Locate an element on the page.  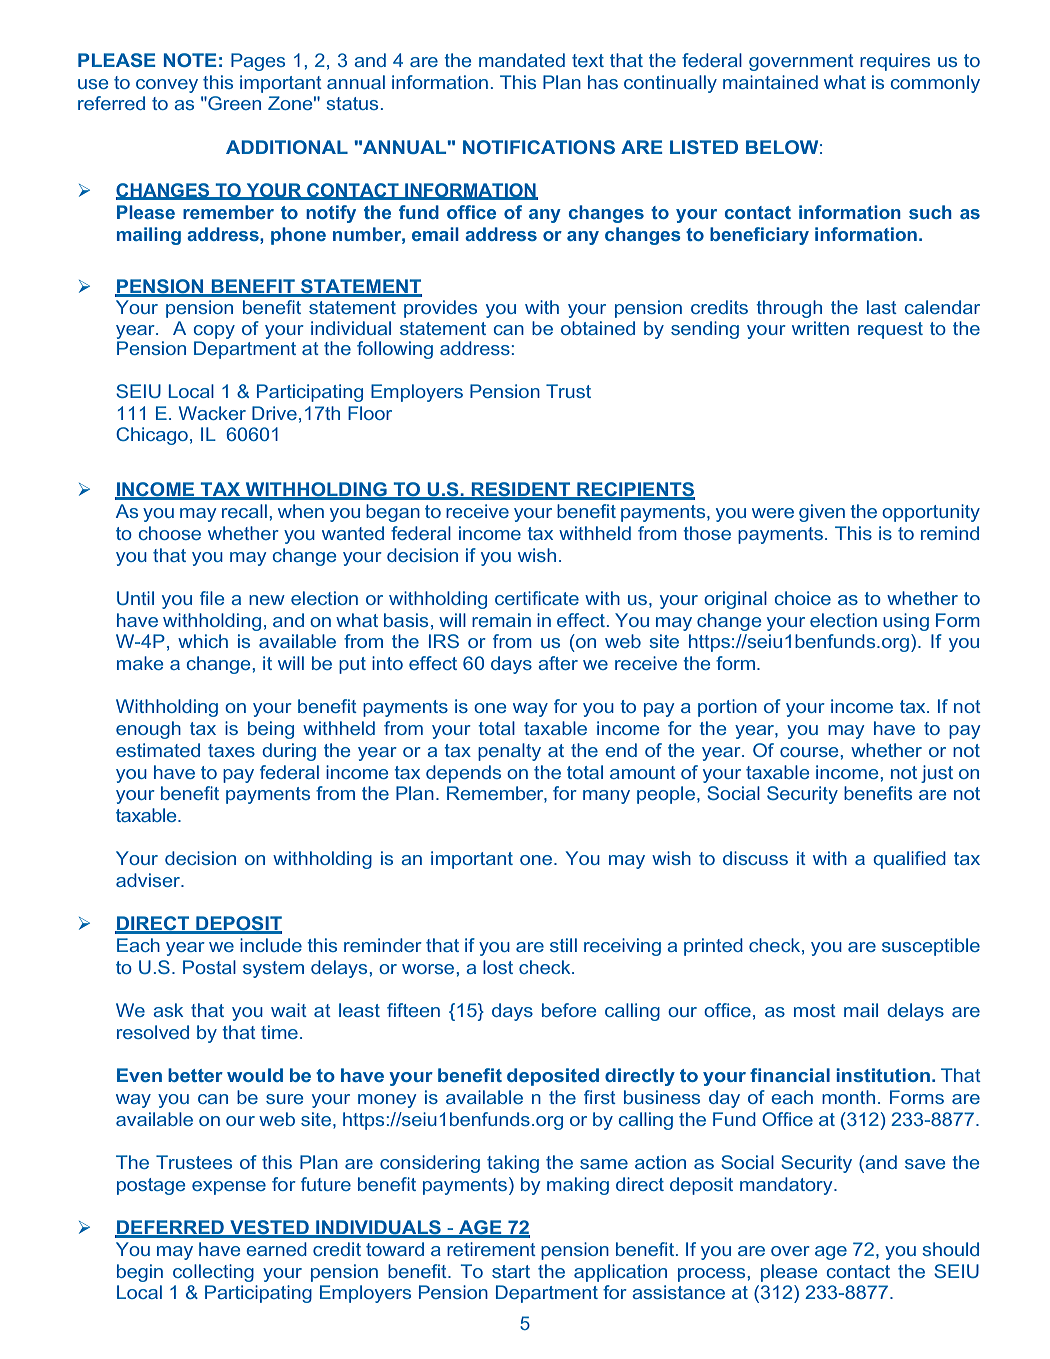
written is located at coordinates (820, 328).
